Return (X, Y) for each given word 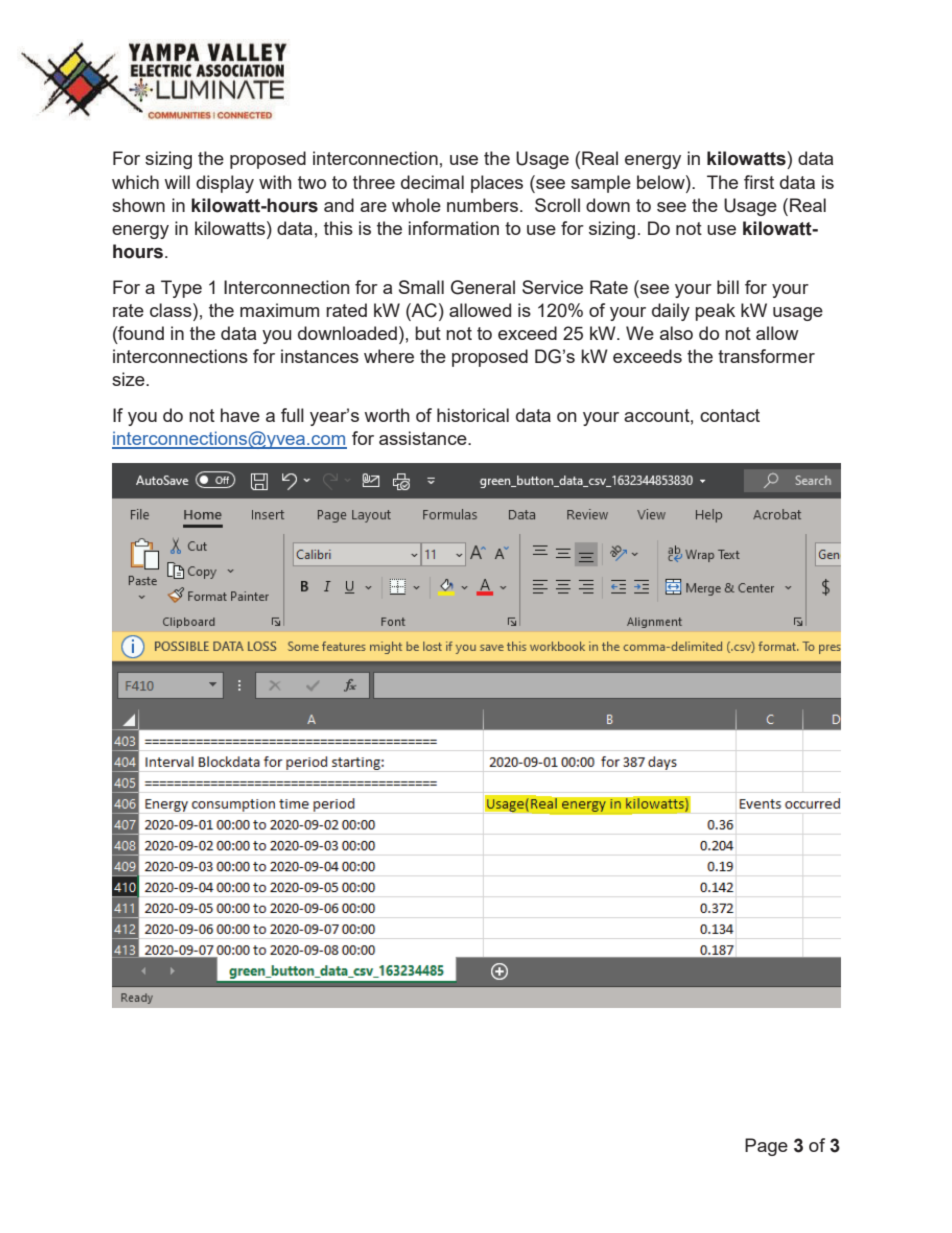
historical (473, 415)
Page (766, 1147)
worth (387, 415)
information (453, 228)
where (389, 356)
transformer (766, 356)
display (225, 184)
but (428, 333)
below (662, 182)
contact (730, 415)
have (240, 415)
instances (320, 356)
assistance (424, 438)
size (129, 379)
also (676, 333)
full (292, 415)
